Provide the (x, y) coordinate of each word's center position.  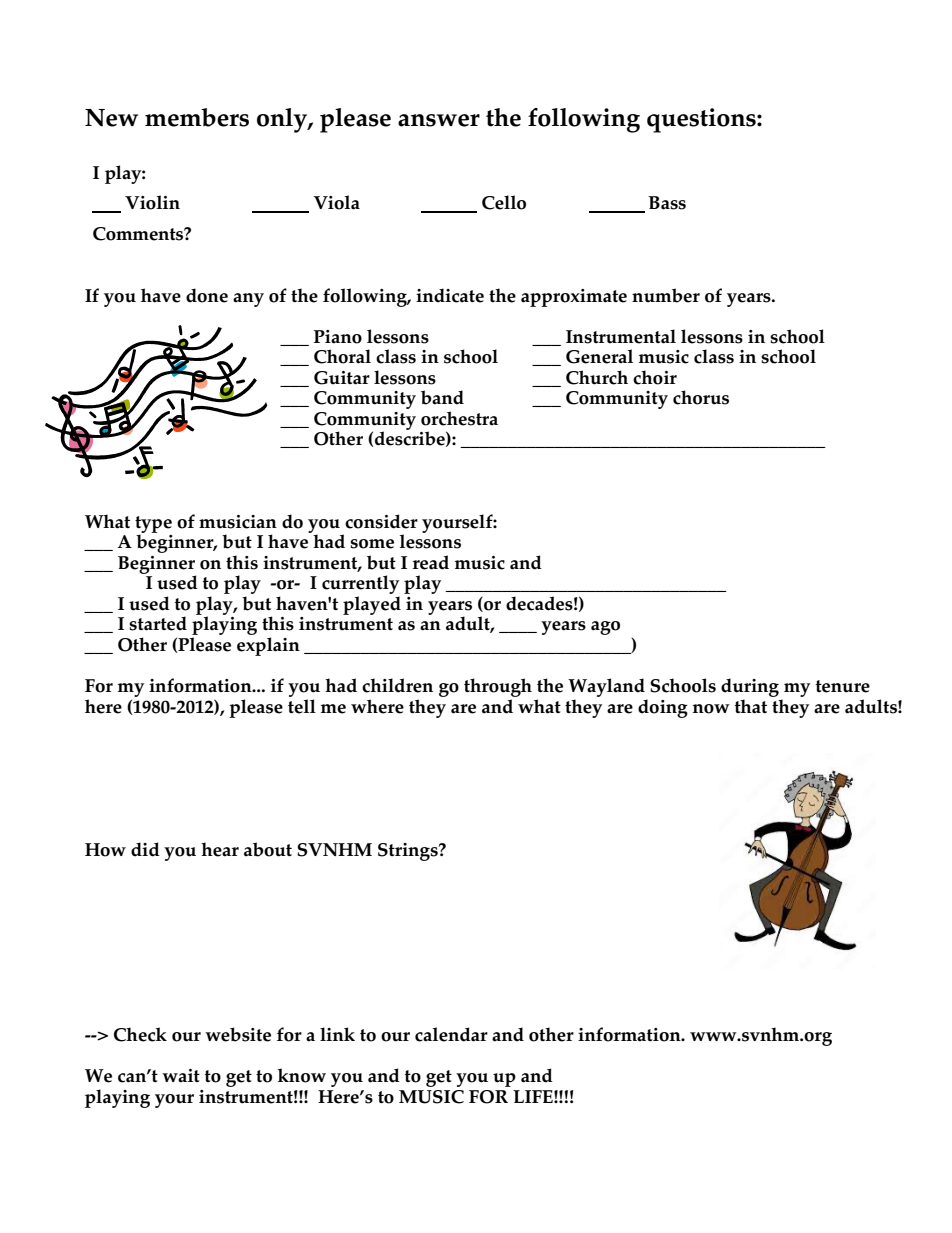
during (750, 687)
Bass (667, 203)
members (197, 117)
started (158, 623)
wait (181, 1076)
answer (439, 120)
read (431, 562)
